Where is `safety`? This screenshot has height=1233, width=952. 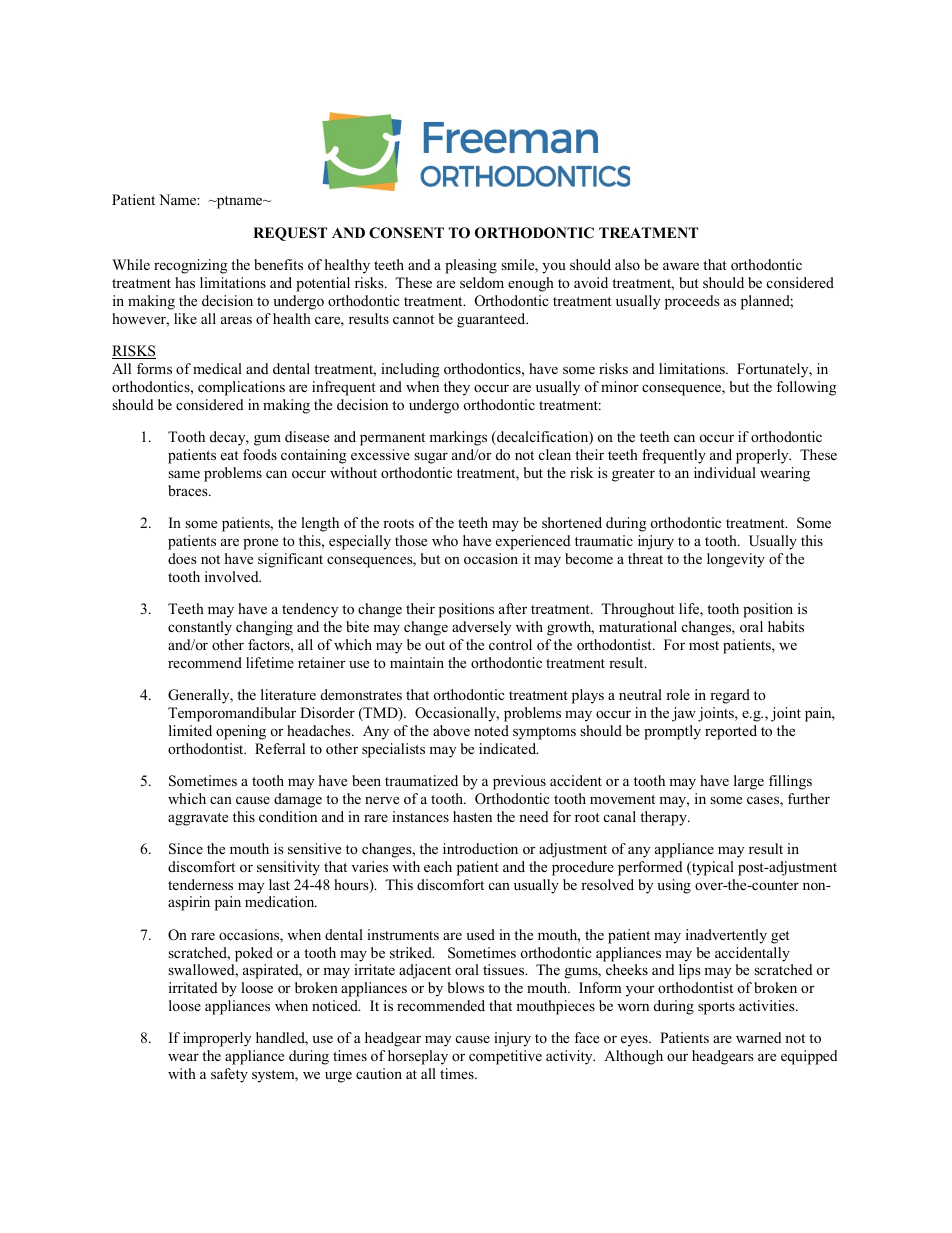 safety is located at coordinates (229, 1075).
